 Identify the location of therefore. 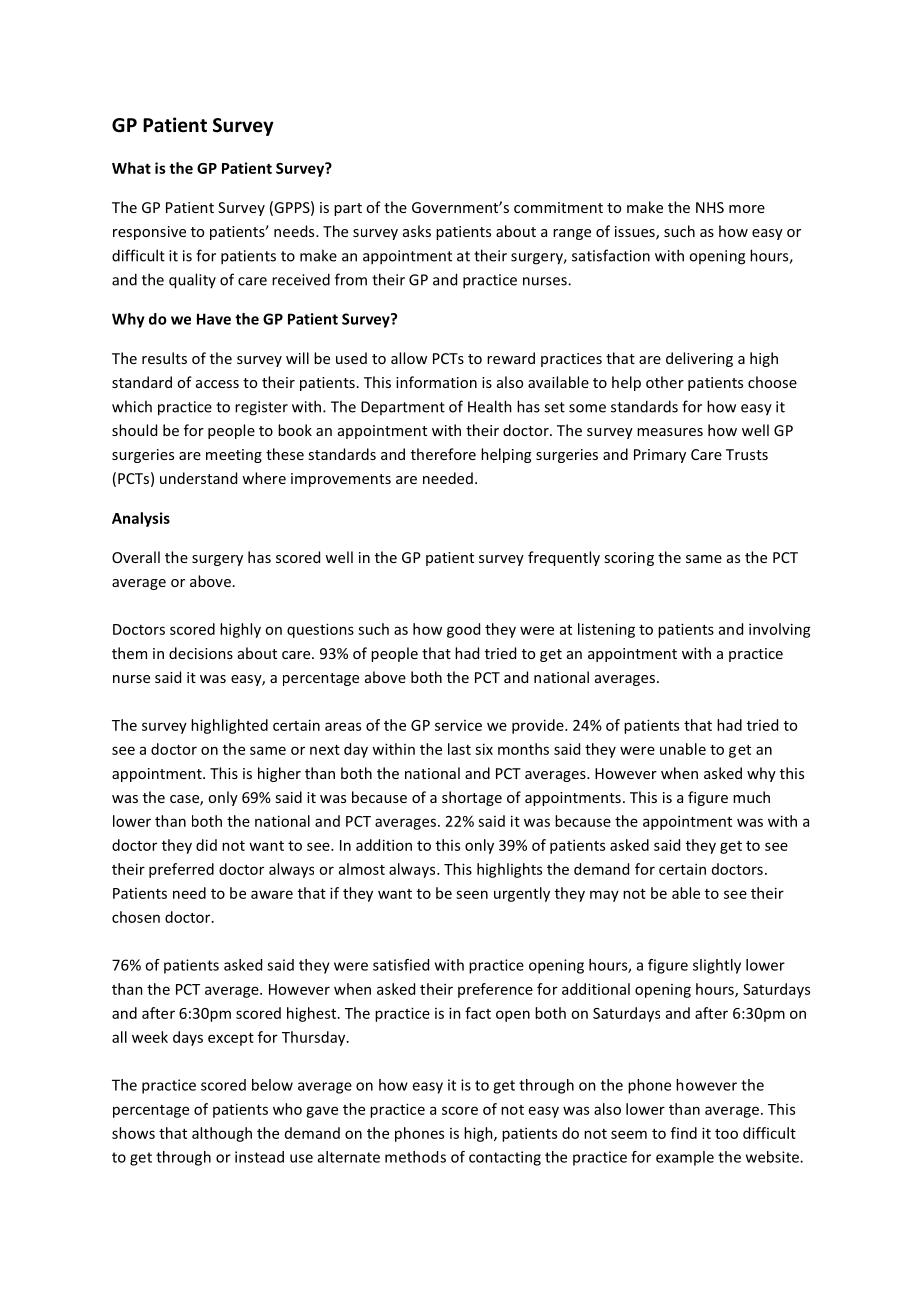
(443, 454).
